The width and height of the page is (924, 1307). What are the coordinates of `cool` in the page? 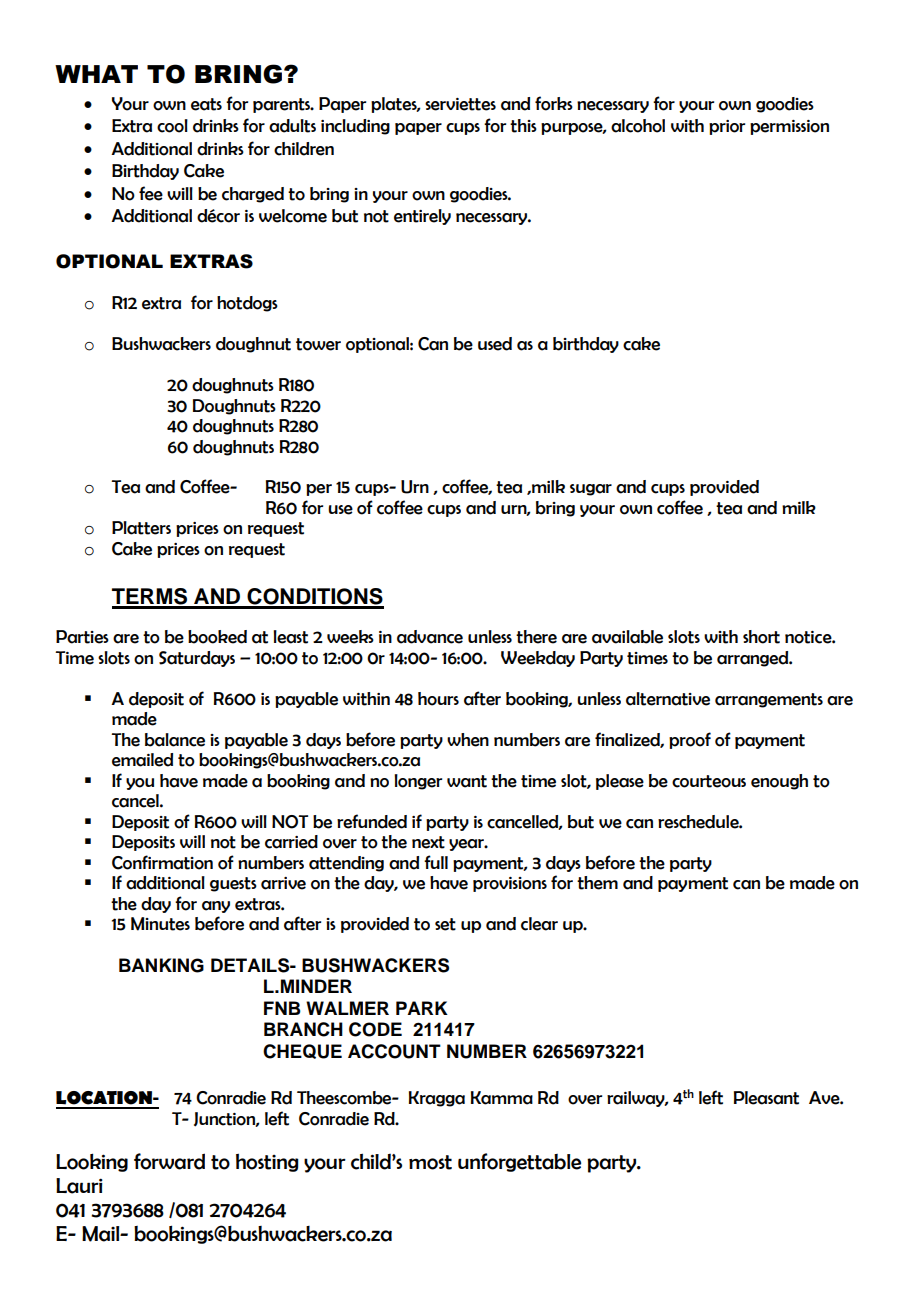 It's located at (172, 126).
